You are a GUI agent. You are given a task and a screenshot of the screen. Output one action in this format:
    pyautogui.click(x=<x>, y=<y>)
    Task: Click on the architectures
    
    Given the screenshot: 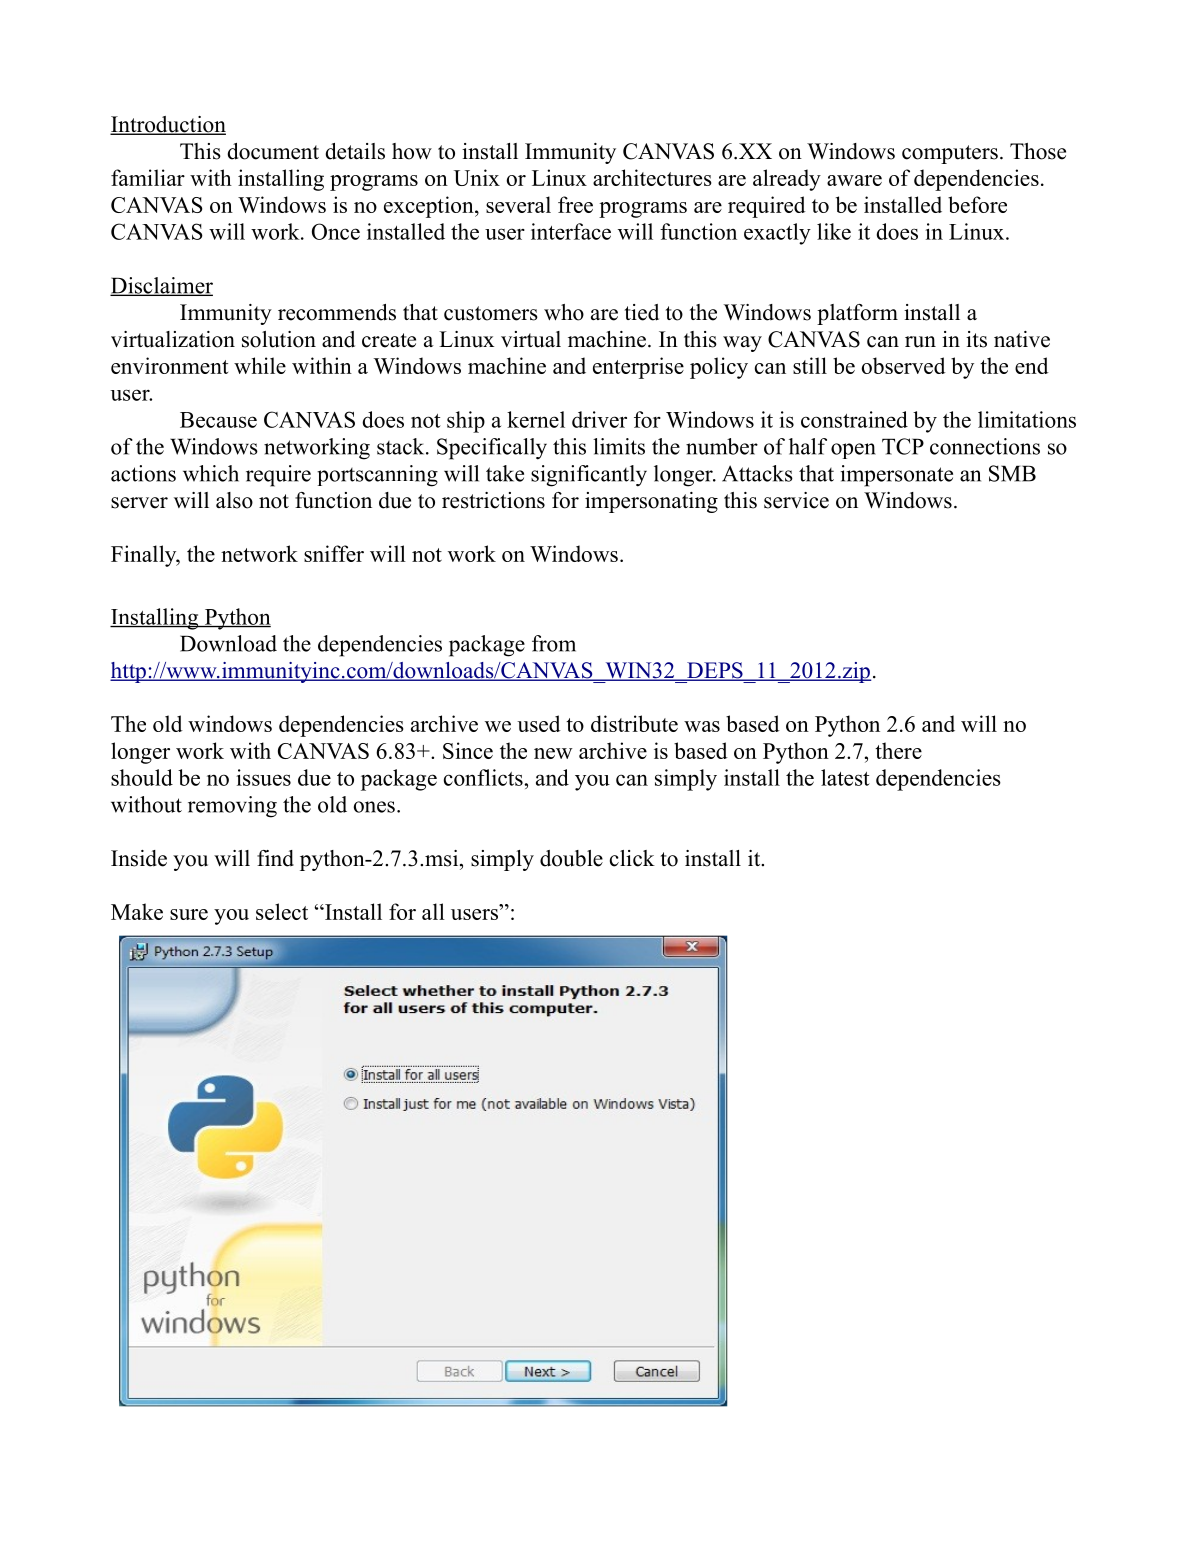 What is the action you would take?
    pyautogui.click(x=652, y=177)
